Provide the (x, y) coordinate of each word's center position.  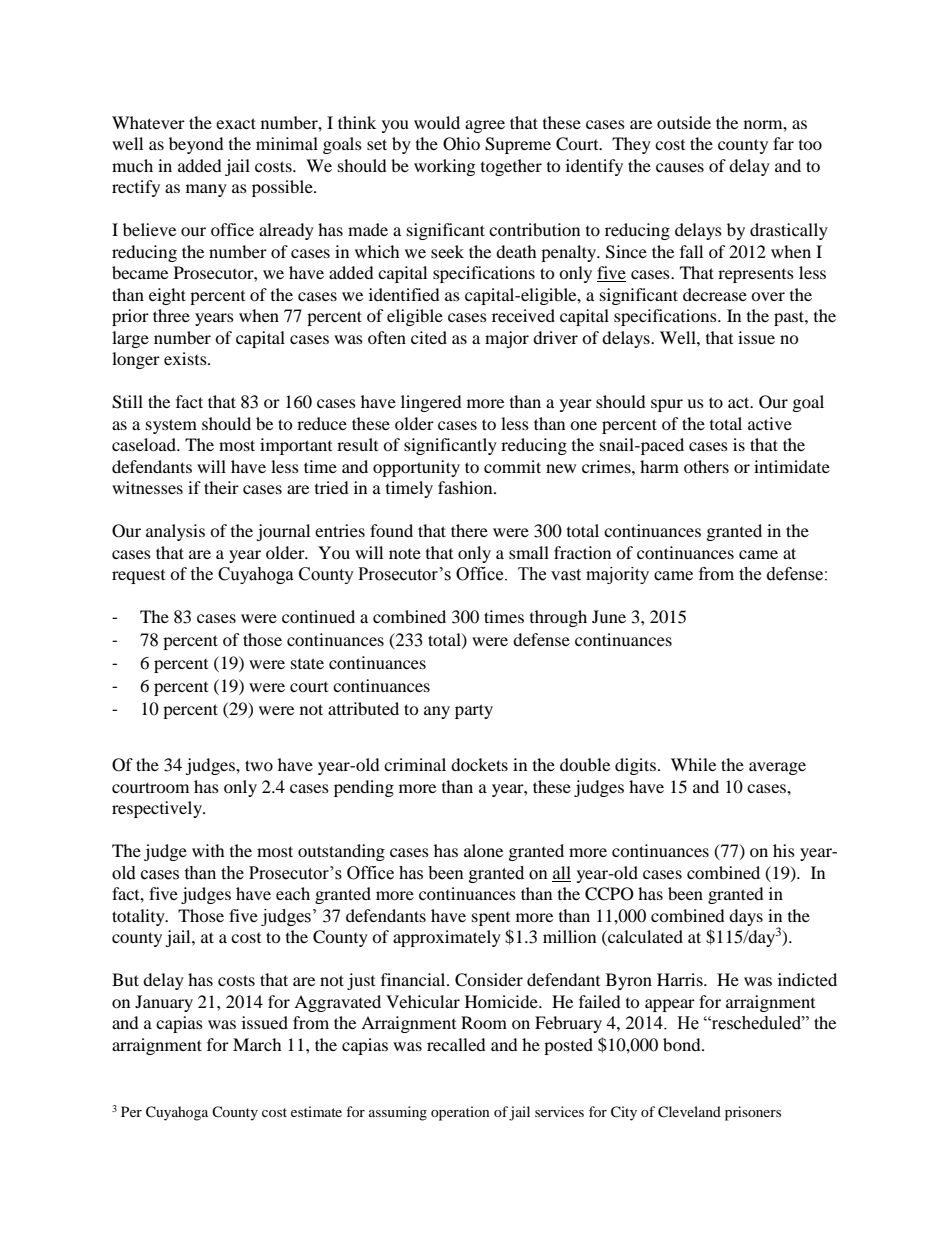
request (138, 577)
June (609, 616)
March (257, 1044)
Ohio (461, 144)
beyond (196, 145)
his (784, 850)
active (770, 423)
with (208, 850)
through (558, 618)
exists (186, 358)
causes (680, 167)
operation (460, 1113)
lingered (431, 403)
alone (483, 850)
